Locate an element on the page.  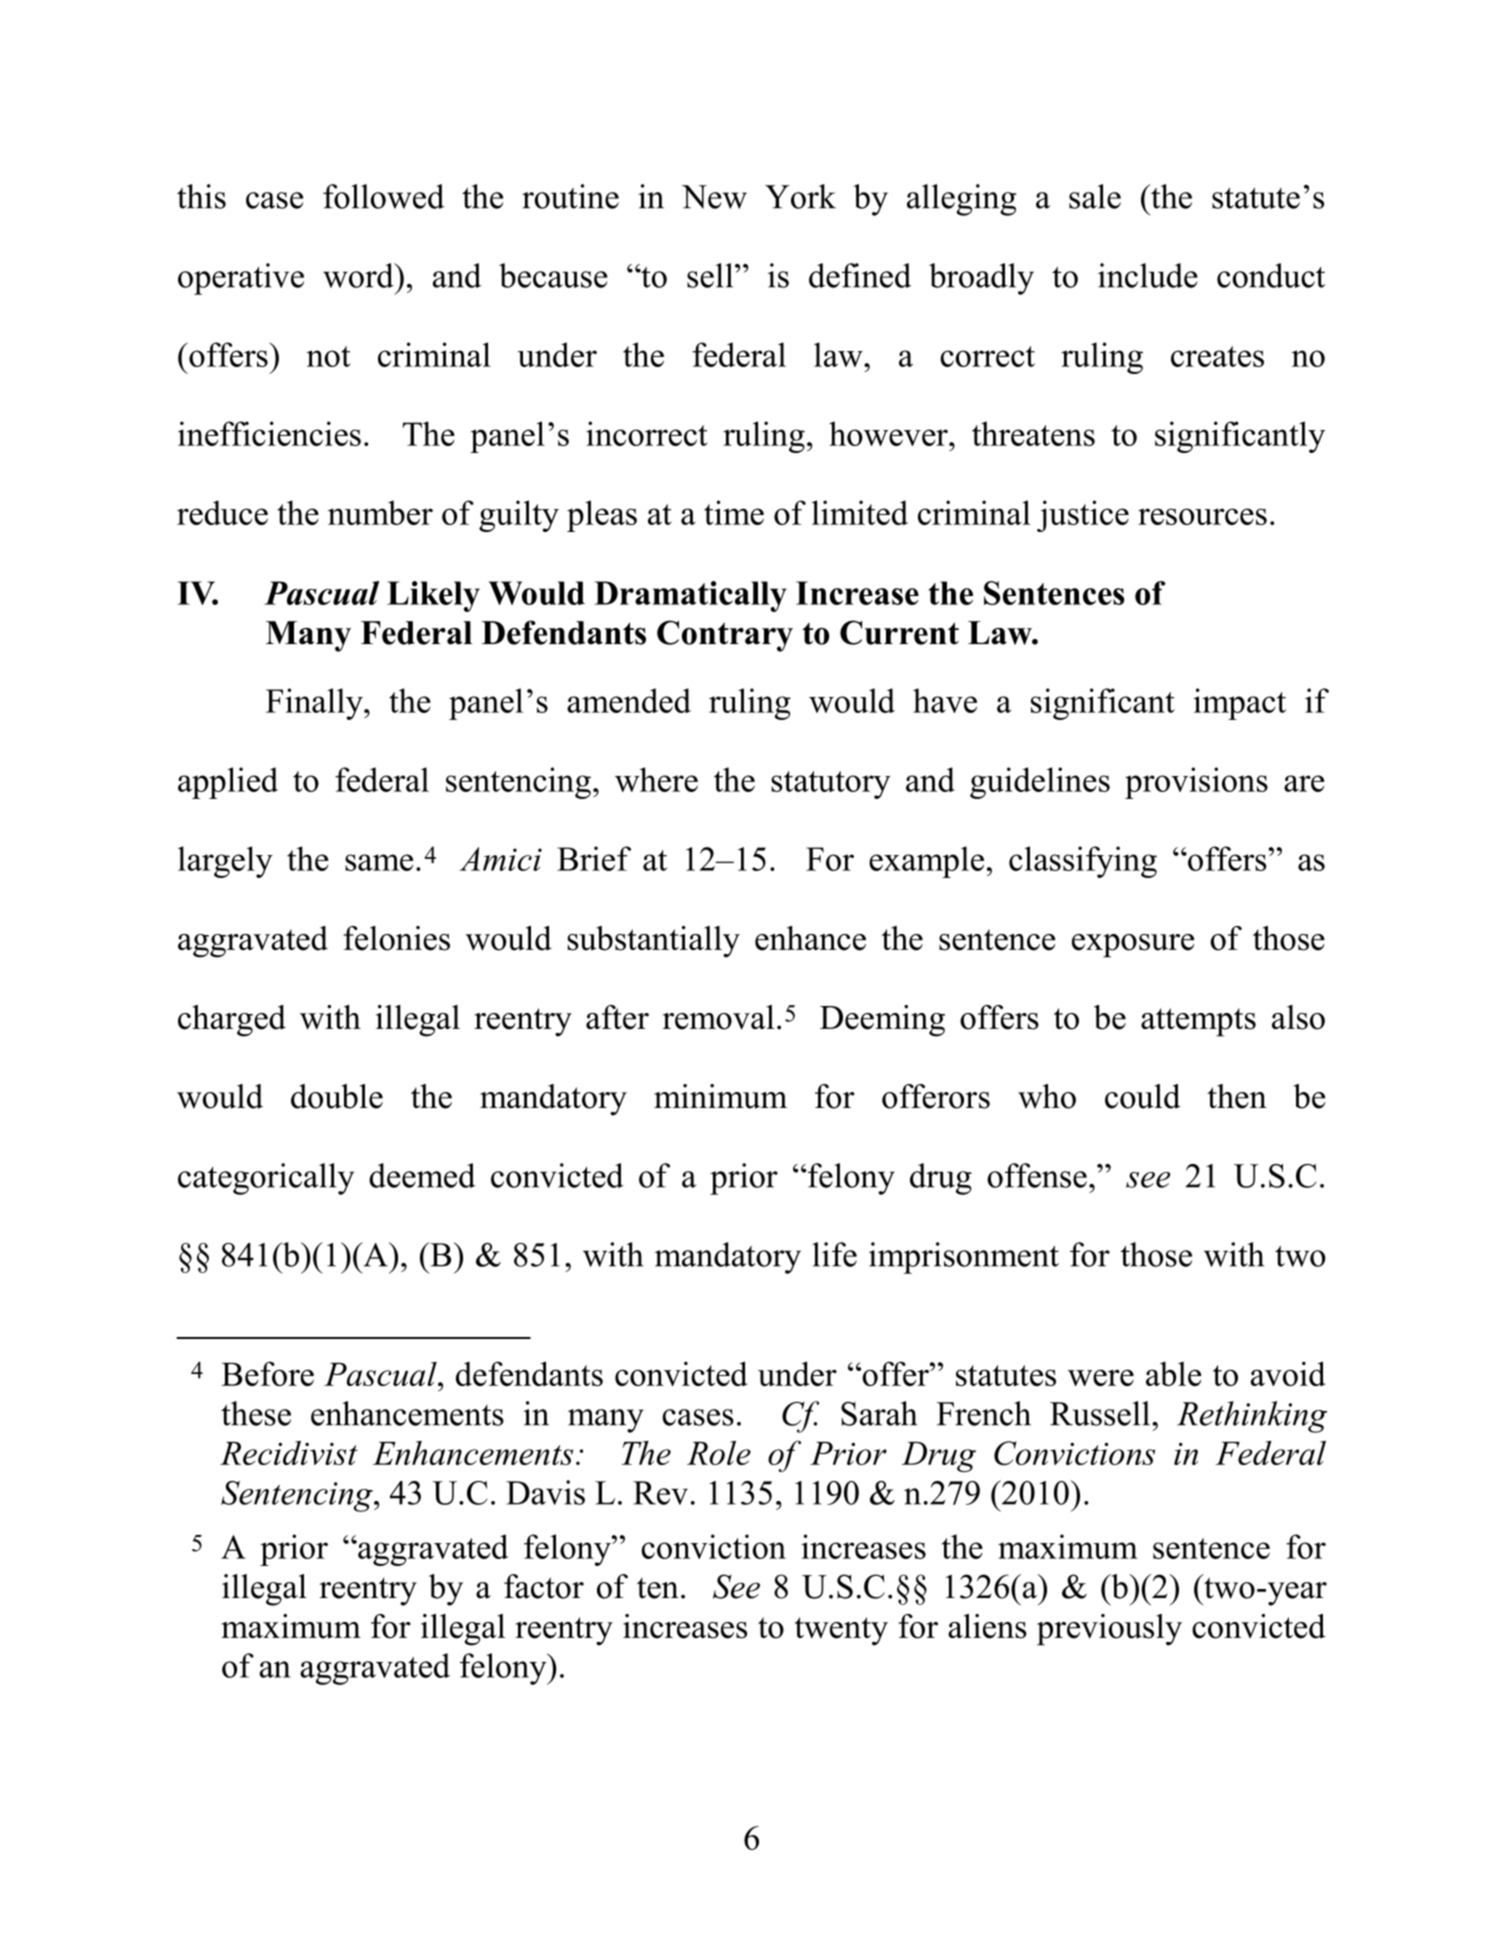
twenty is located at coordinates (841, 1631).
